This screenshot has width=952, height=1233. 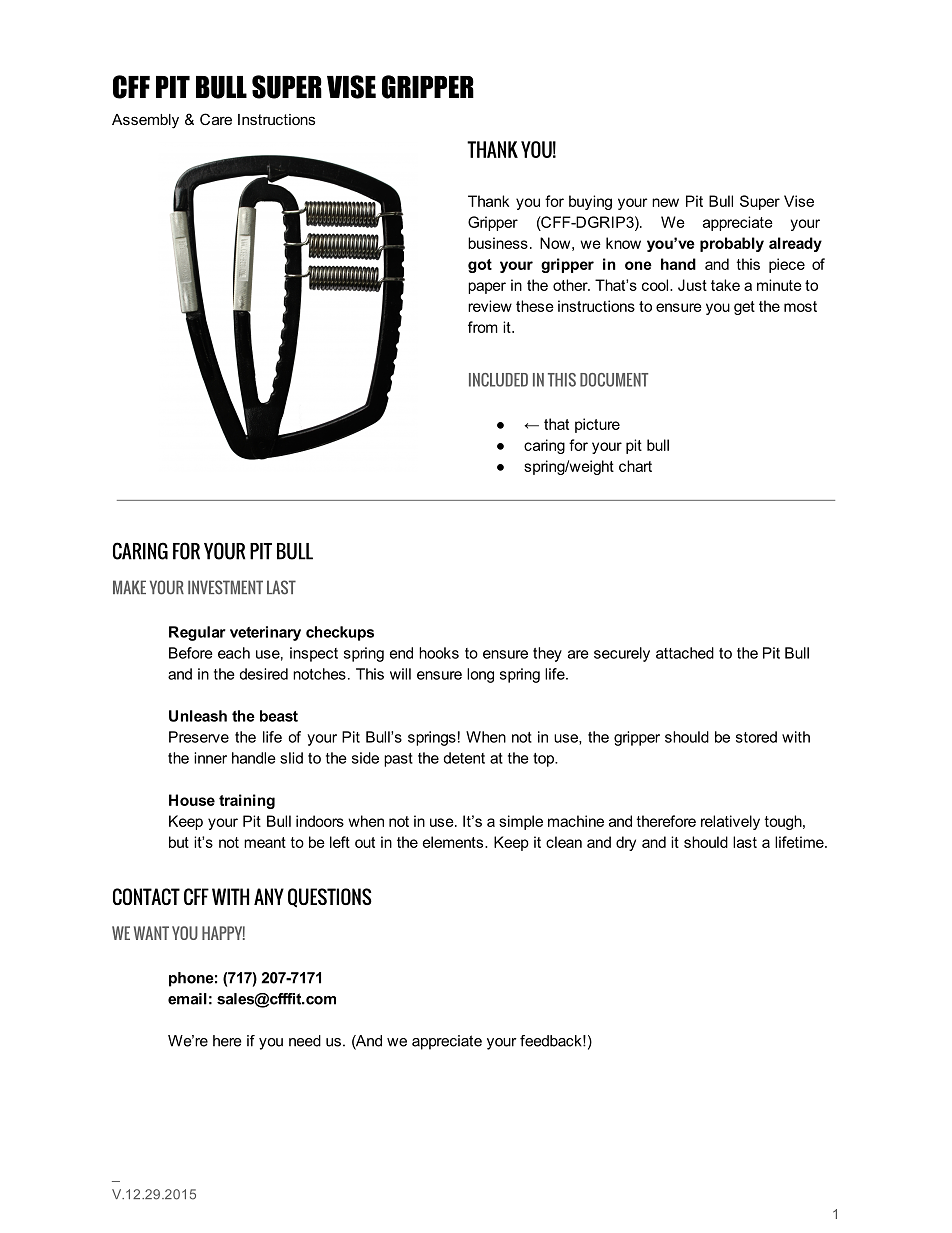 I want to click on new, so click(x=665, y=202).
